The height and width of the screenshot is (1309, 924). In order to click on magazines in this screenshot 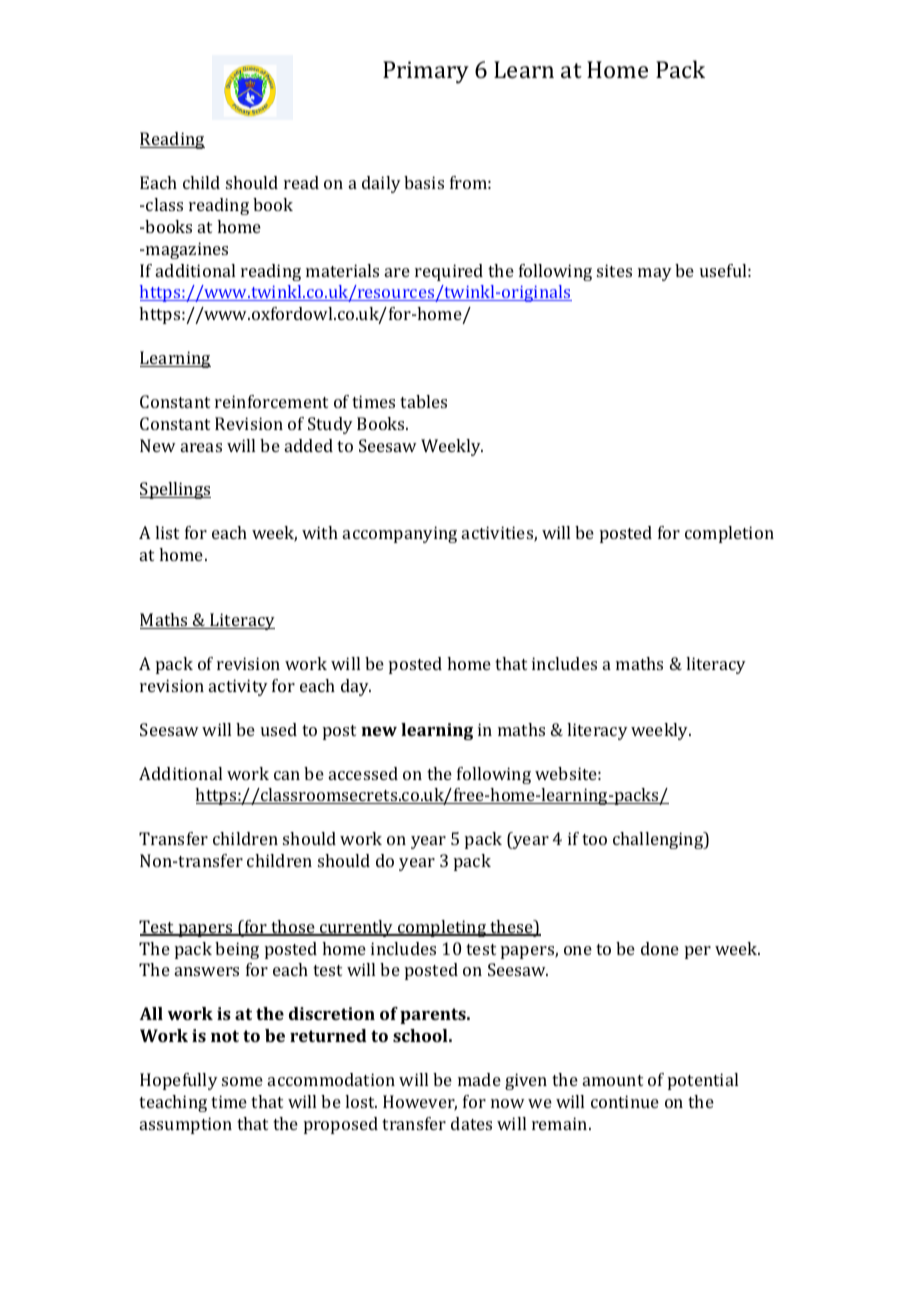, I will do `click(187, 250)`.
